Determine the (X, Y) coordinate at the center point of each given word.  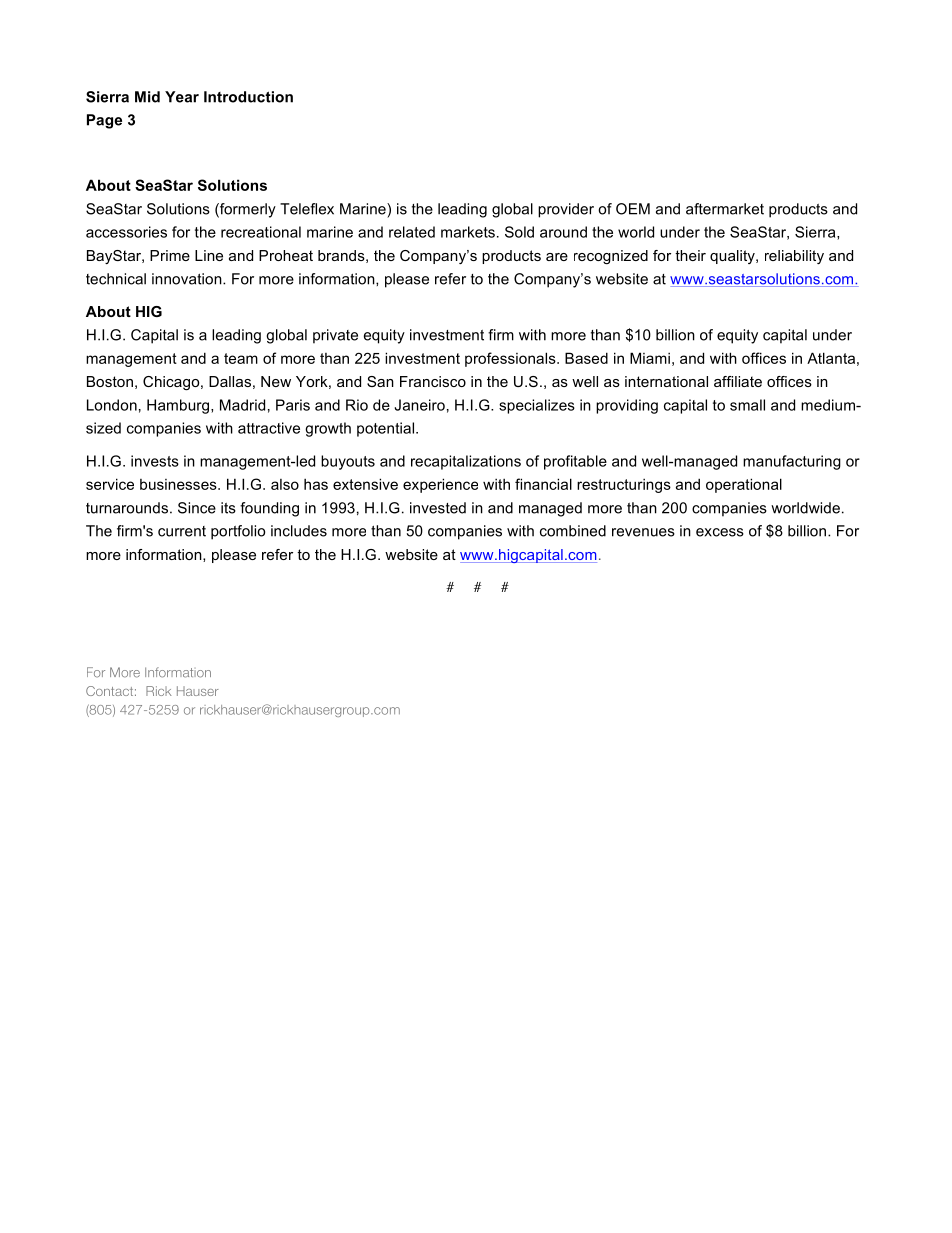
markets (468, 232)
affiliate (738, 381)
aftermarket (725, 209)
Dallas (230, 381)
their (690, 255)
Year (182, 97)
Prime (170, 255)
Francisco (433, 381)
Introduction (248, 97)
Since (197, 508)
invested (438, 508)
